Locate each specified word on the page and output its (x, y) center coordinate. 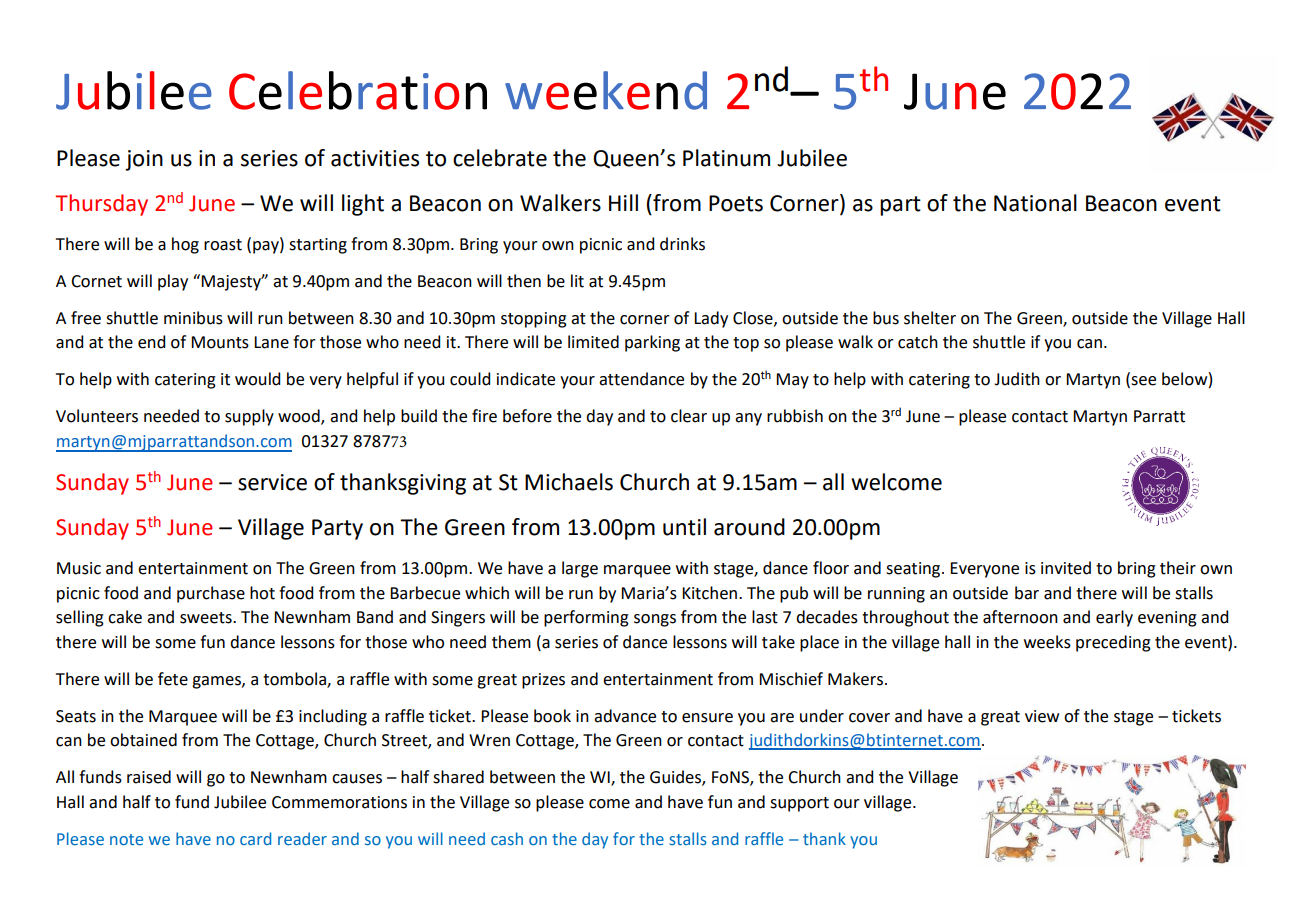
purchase (211, 594)
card (255, 838)
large (580, 569)
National (1035, 203)
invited (1066, 568)
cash (507, 838)
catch (918, 342)
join (144, 160)
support (799, 804)
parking (652, 343)
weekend (606, 90)
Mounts (220, 342)
